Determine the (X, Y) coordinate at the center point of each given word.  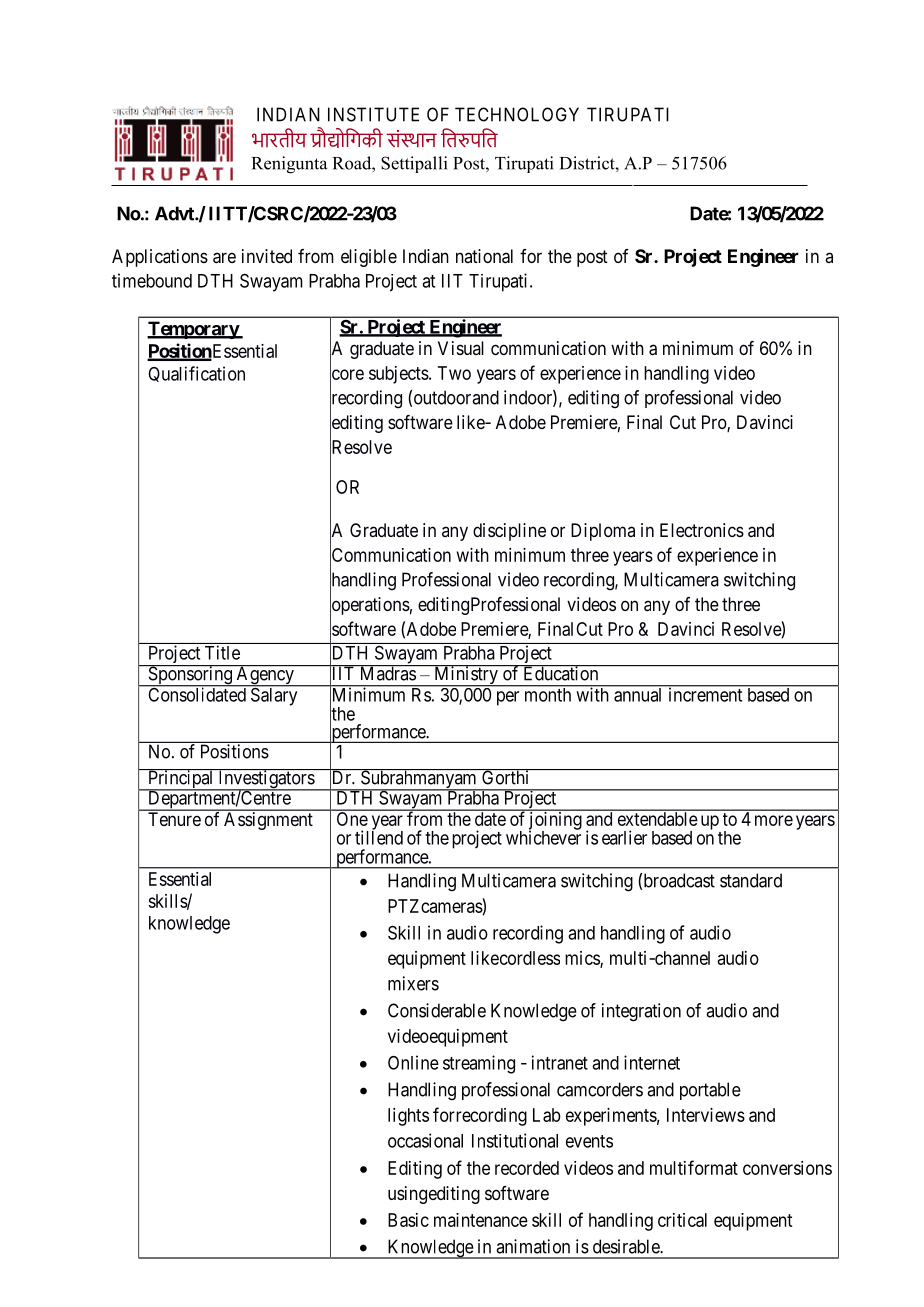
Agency (265, 676)
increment (705, 694)
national (484, 256)
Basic (408, 1220)
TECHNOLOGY (517, 114)
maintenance (481, 1220)
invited (267, 256)
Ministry (466, 676)
